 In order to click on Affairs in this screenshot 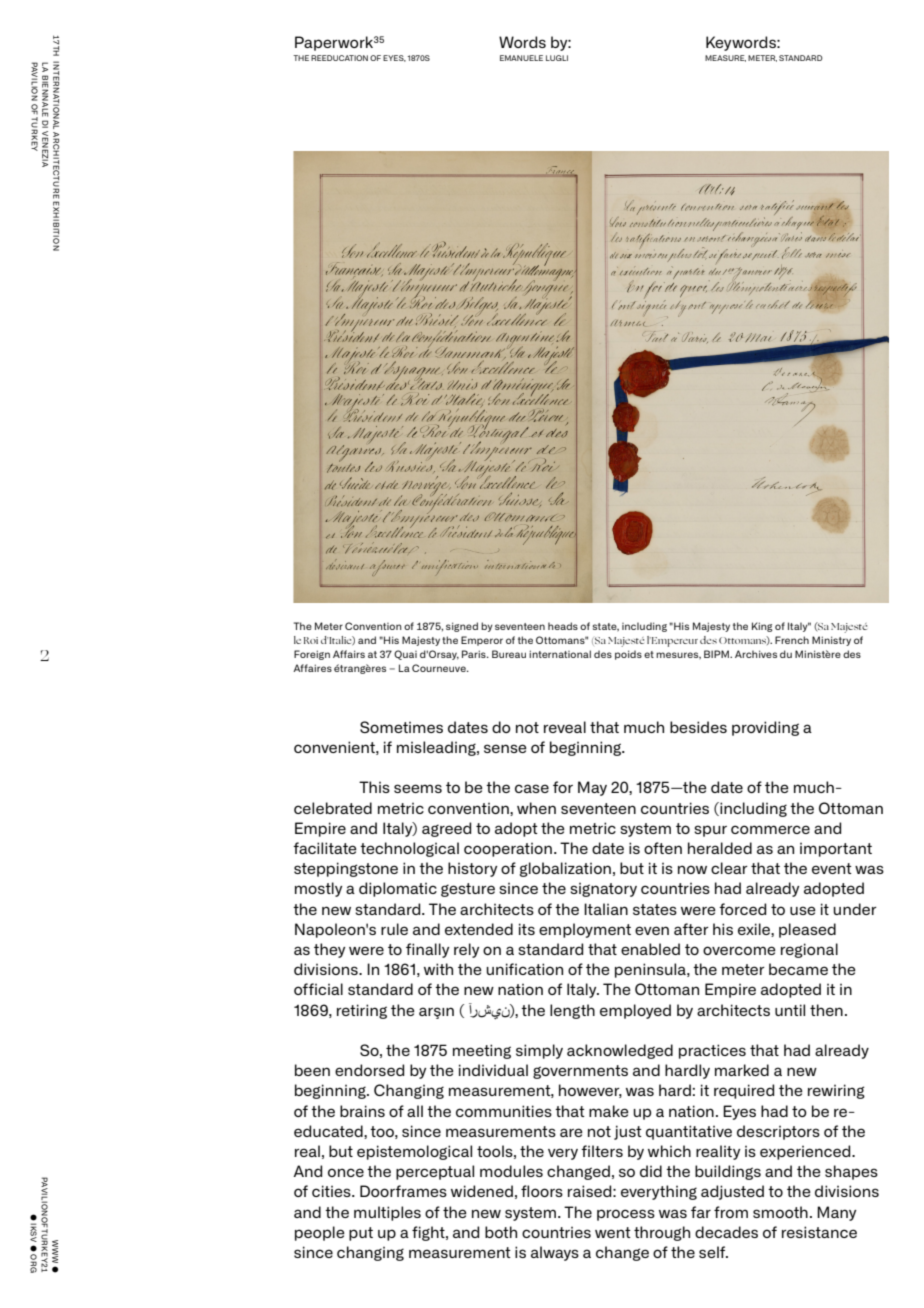, I will do `click(349, 654)`.
